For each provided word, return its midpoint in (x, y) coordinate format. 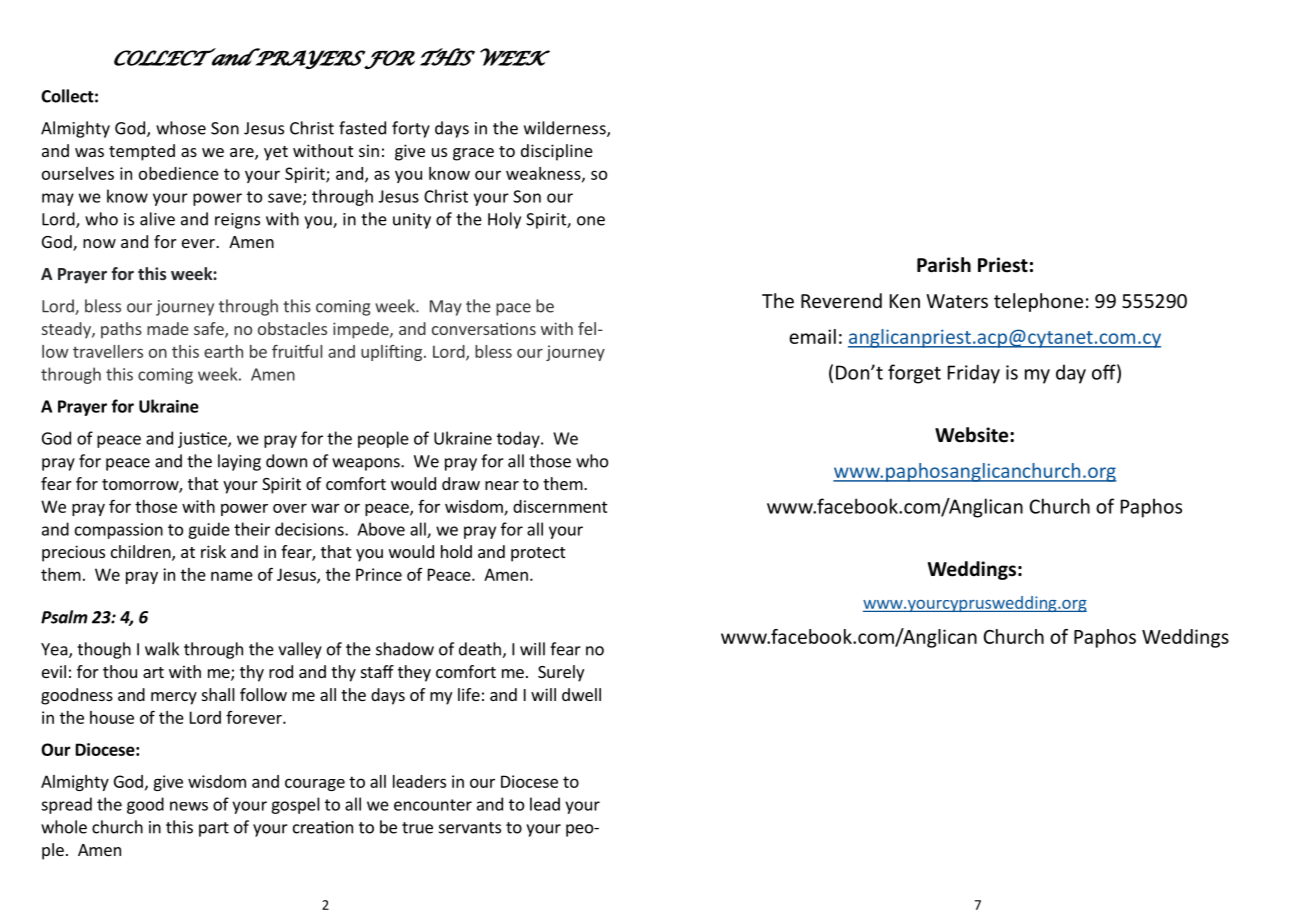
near (502, 485)
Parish (944, 265)
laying (239, 462)
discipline (557, 152)
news (189, 806)
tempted (142, 152)
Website (973, 435)
